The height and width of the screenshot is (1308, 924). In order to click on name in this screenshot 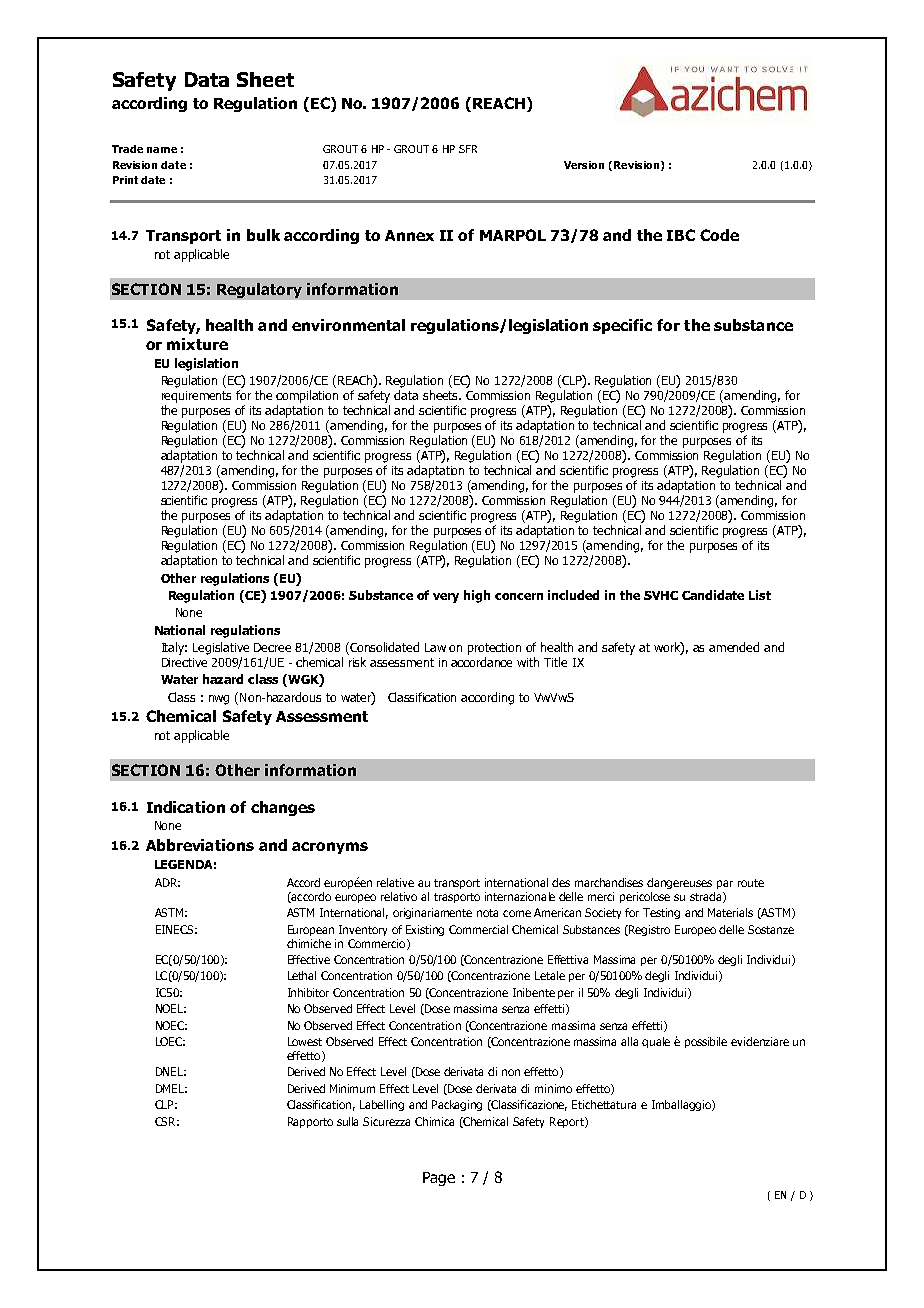, I will do `click(162, 150)`.
